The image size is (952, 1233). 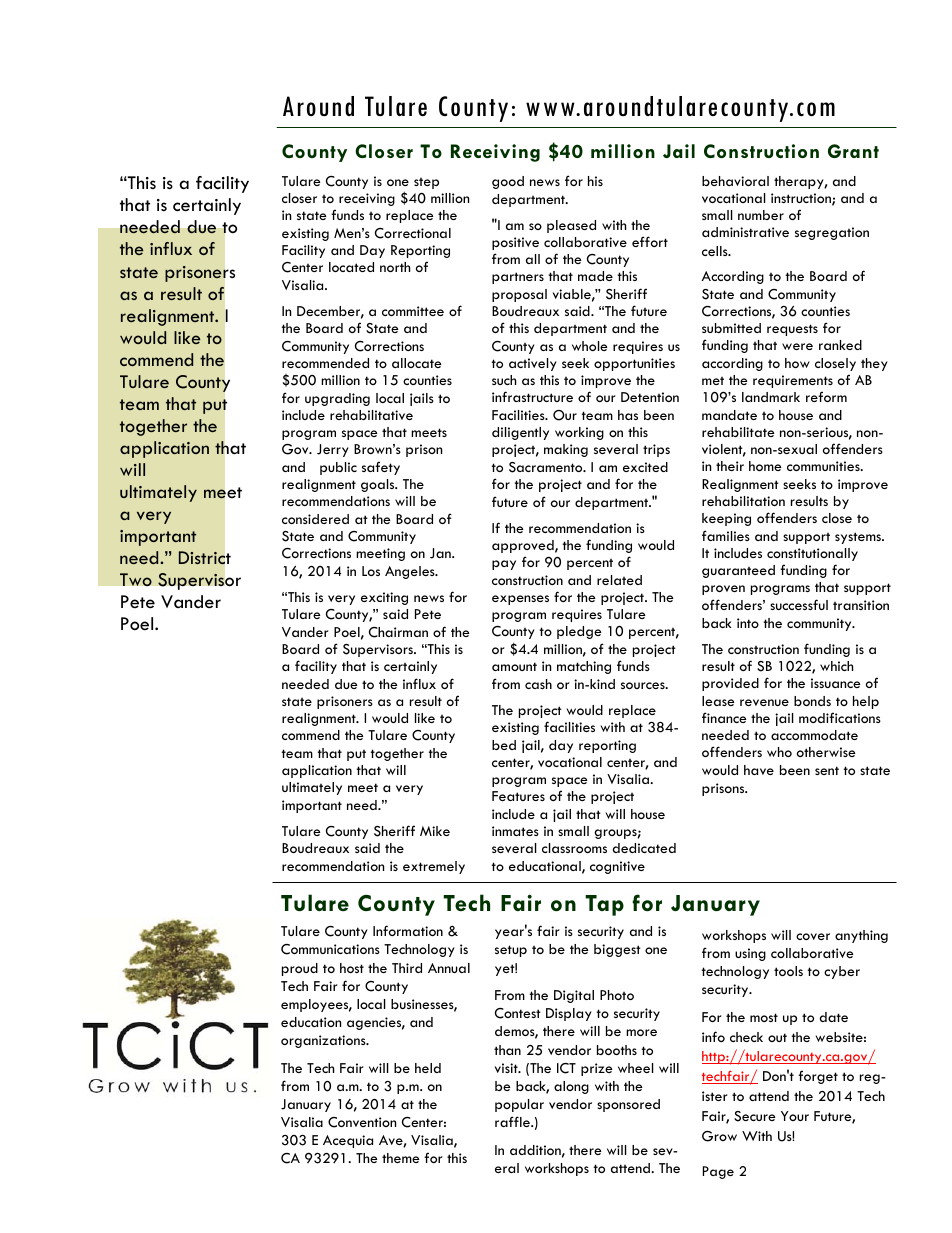 What do you see at coordinates (351, 267) in the screenshot?
I see `located` at bounding box center [351, 267].
